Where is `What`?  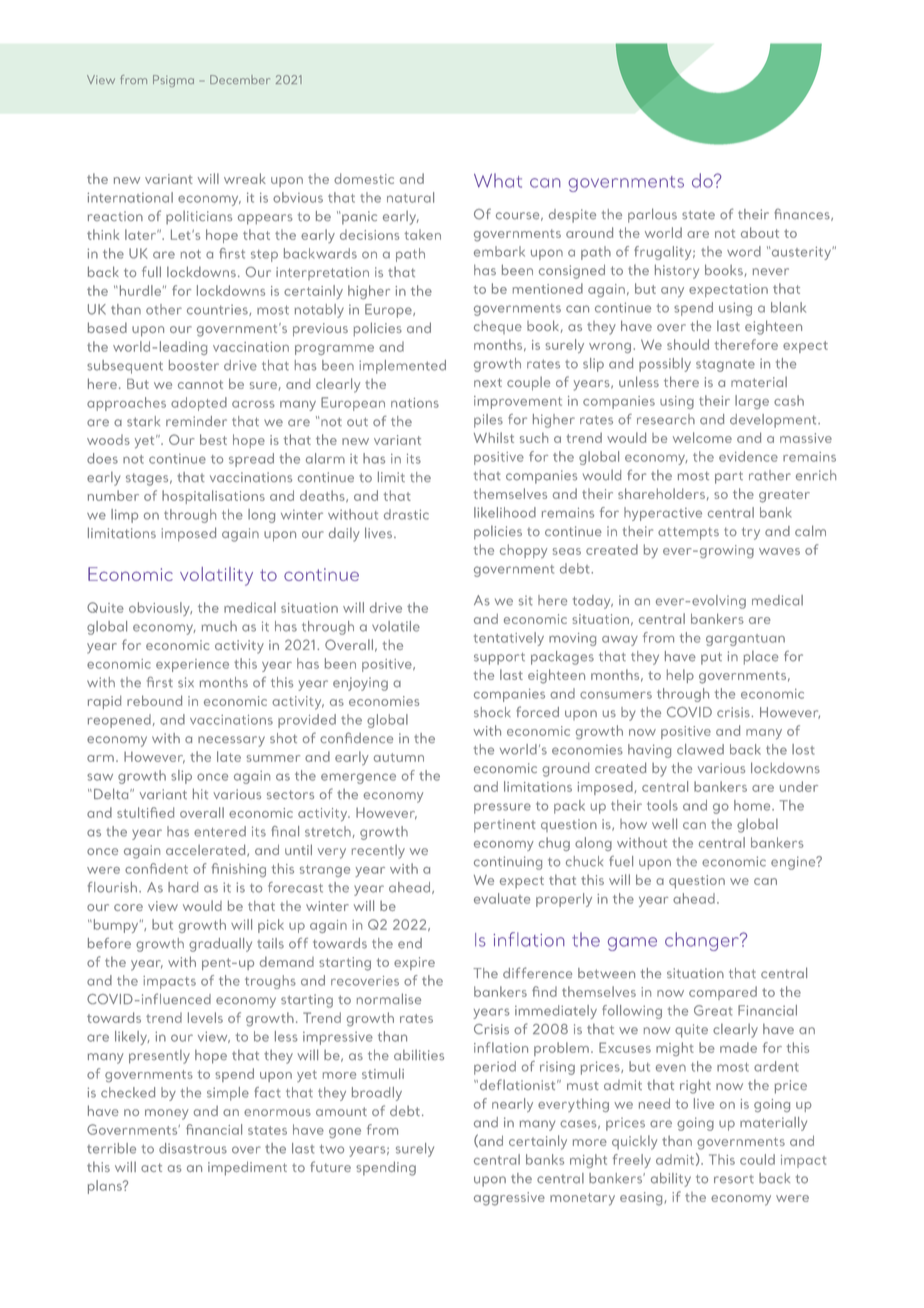 What is located at coordinates (498, 180).
